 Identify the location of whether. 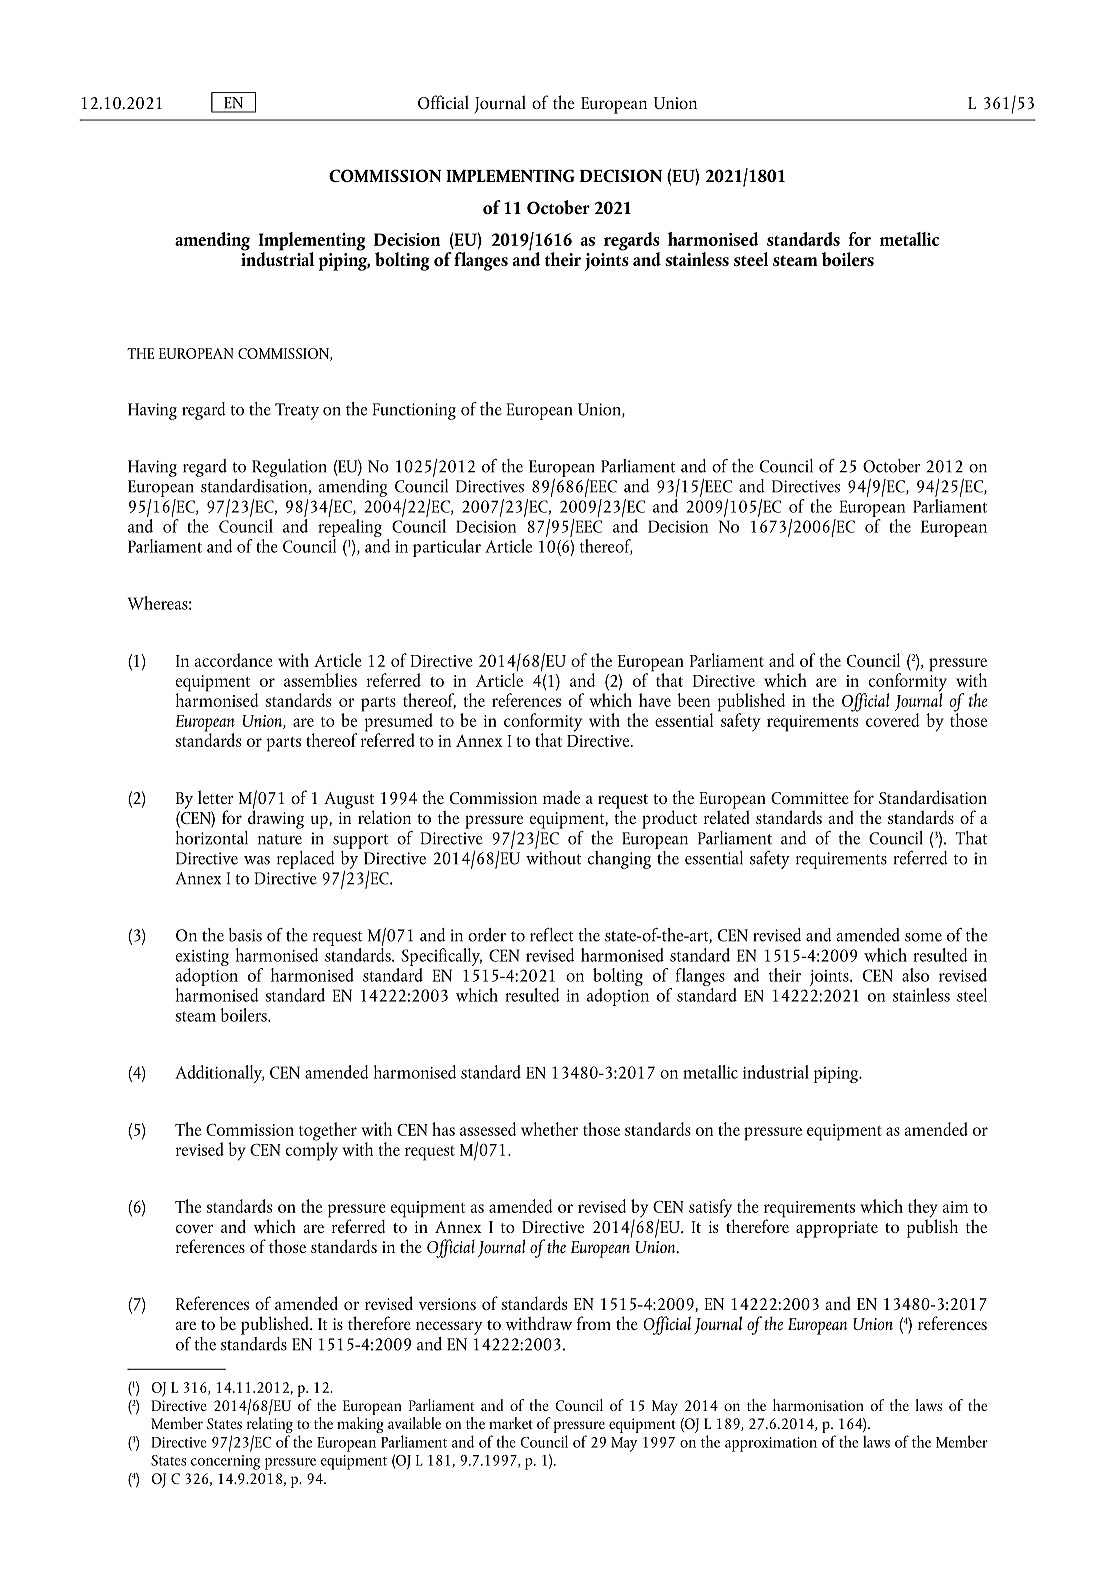
(549, 1129).
